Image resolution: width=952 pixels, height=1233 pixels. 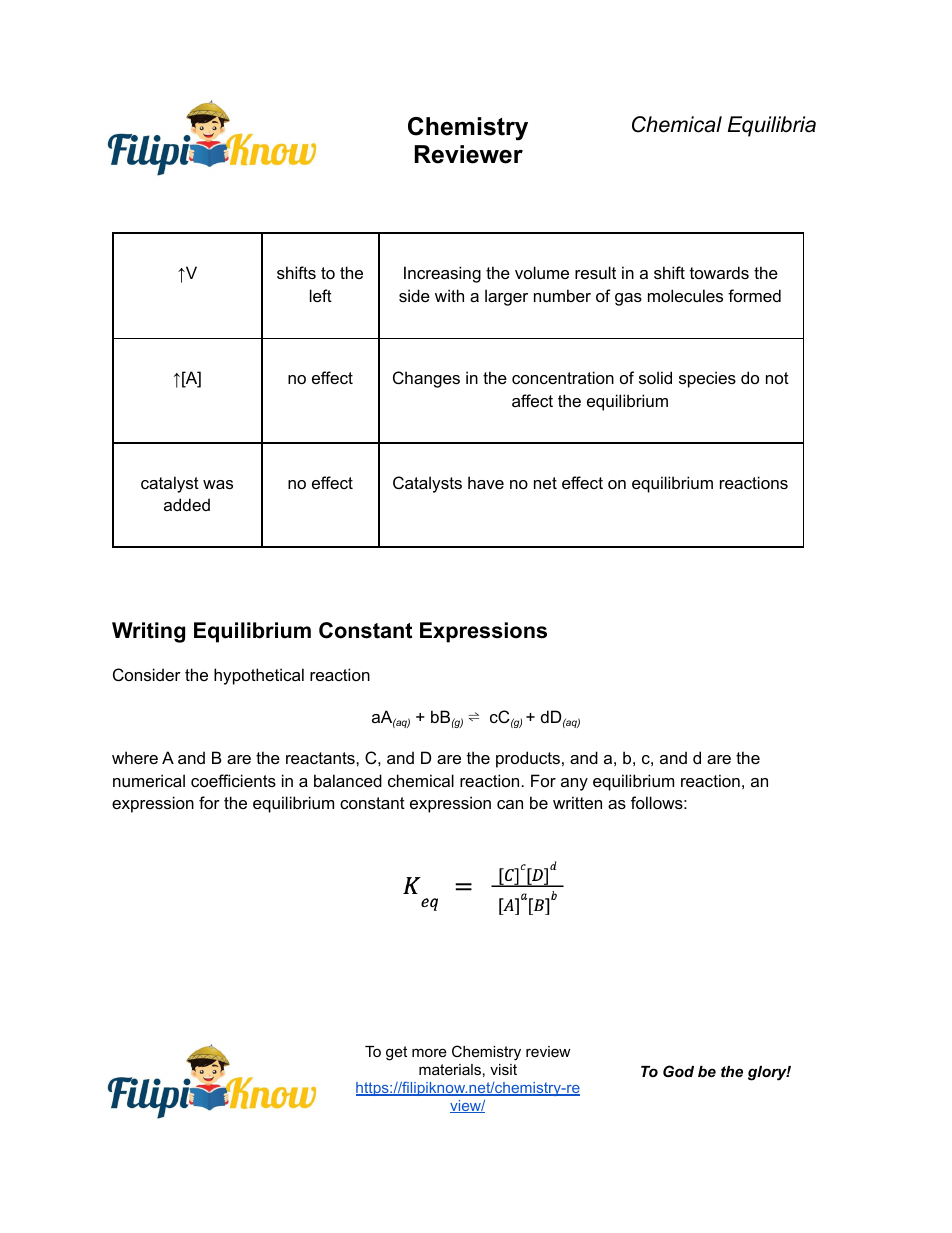 I want to click on get, so click(x=396, y=1053).
